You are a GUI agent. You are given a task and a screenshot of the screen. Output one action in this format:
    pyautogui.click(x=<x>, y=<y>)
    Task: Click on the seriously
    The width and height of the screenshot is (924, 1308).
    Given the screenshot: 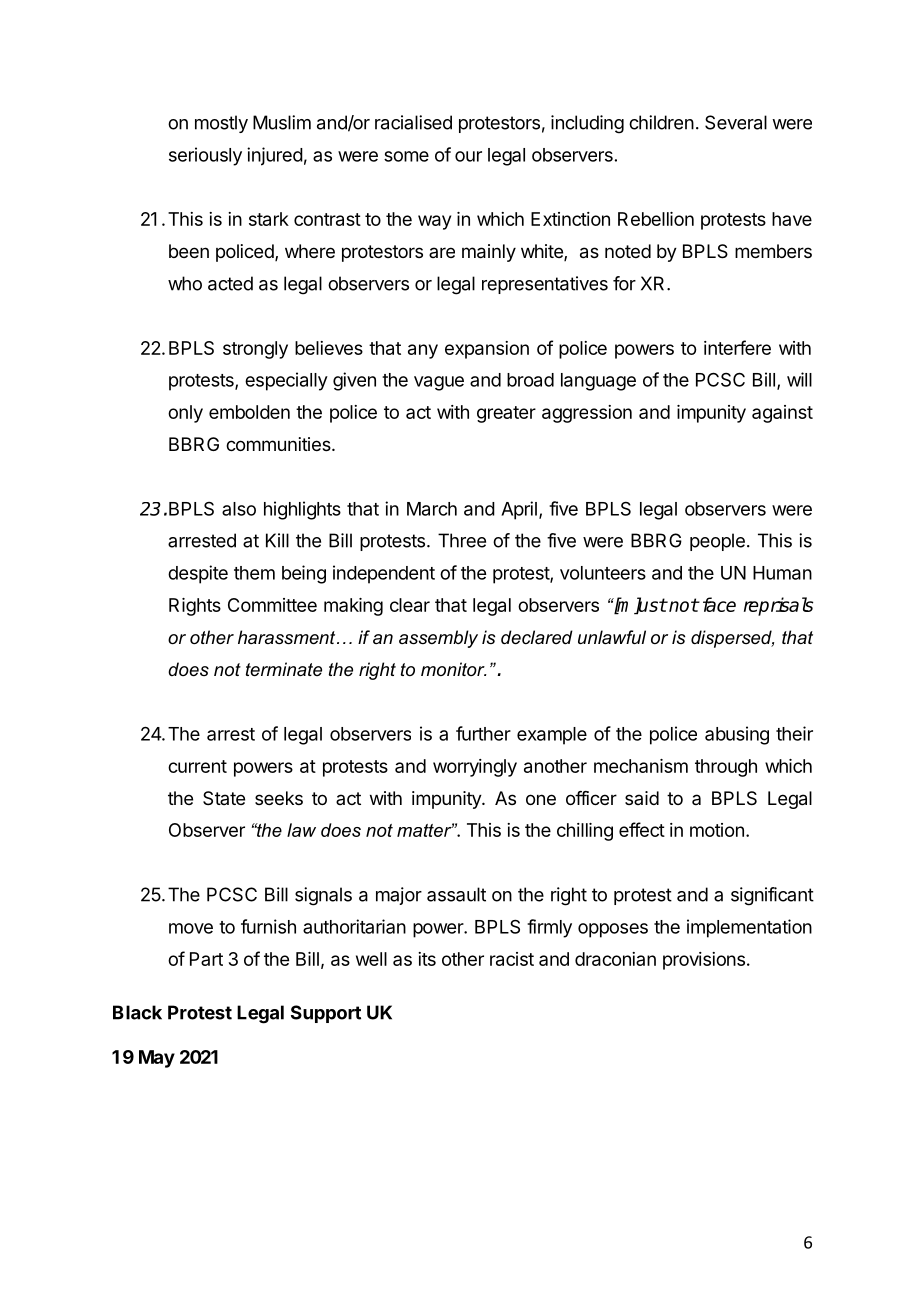 What is the action you would take?
    pyautogui.click(x=205, y=156)
